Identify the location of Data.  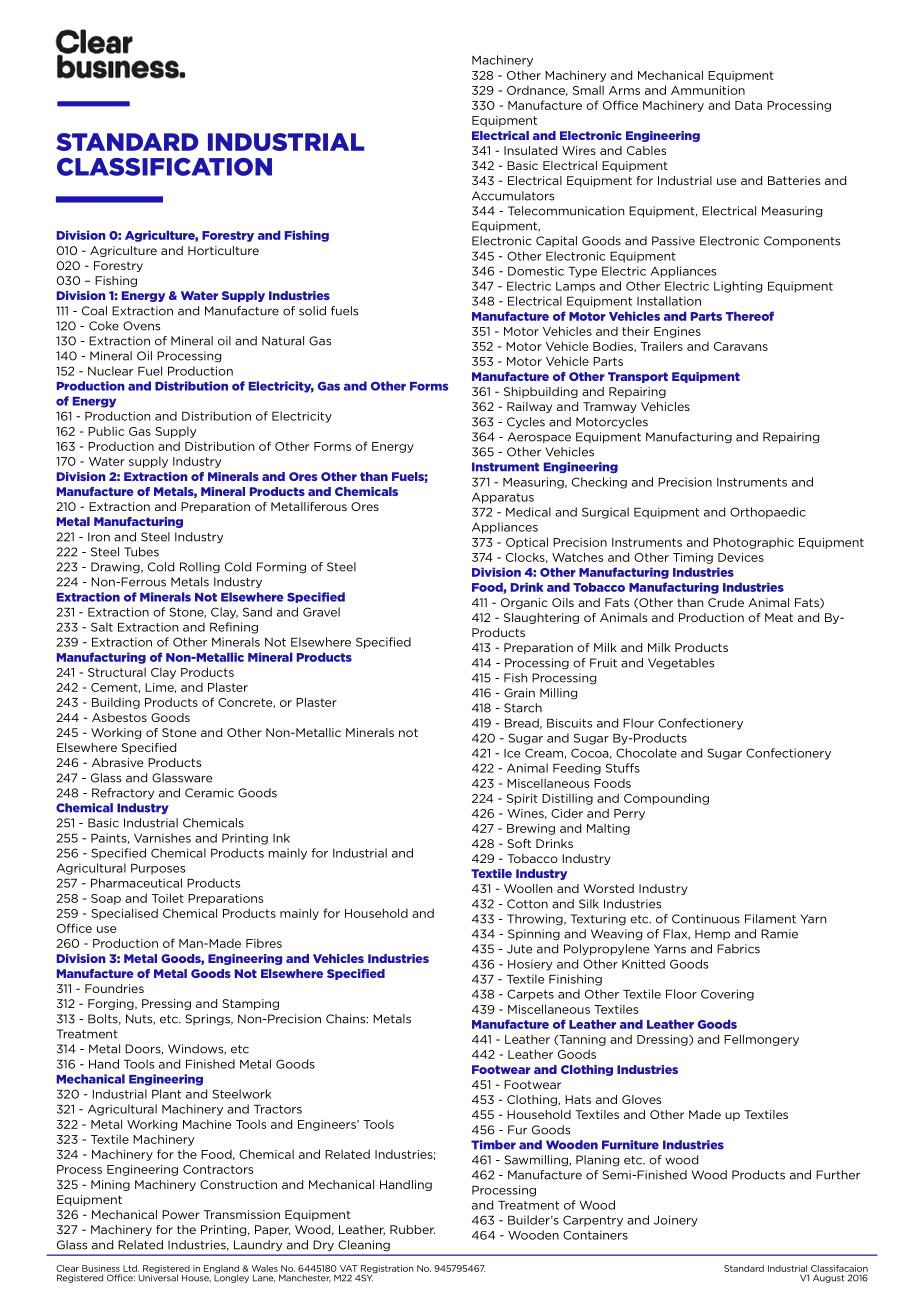
(748, 105).
